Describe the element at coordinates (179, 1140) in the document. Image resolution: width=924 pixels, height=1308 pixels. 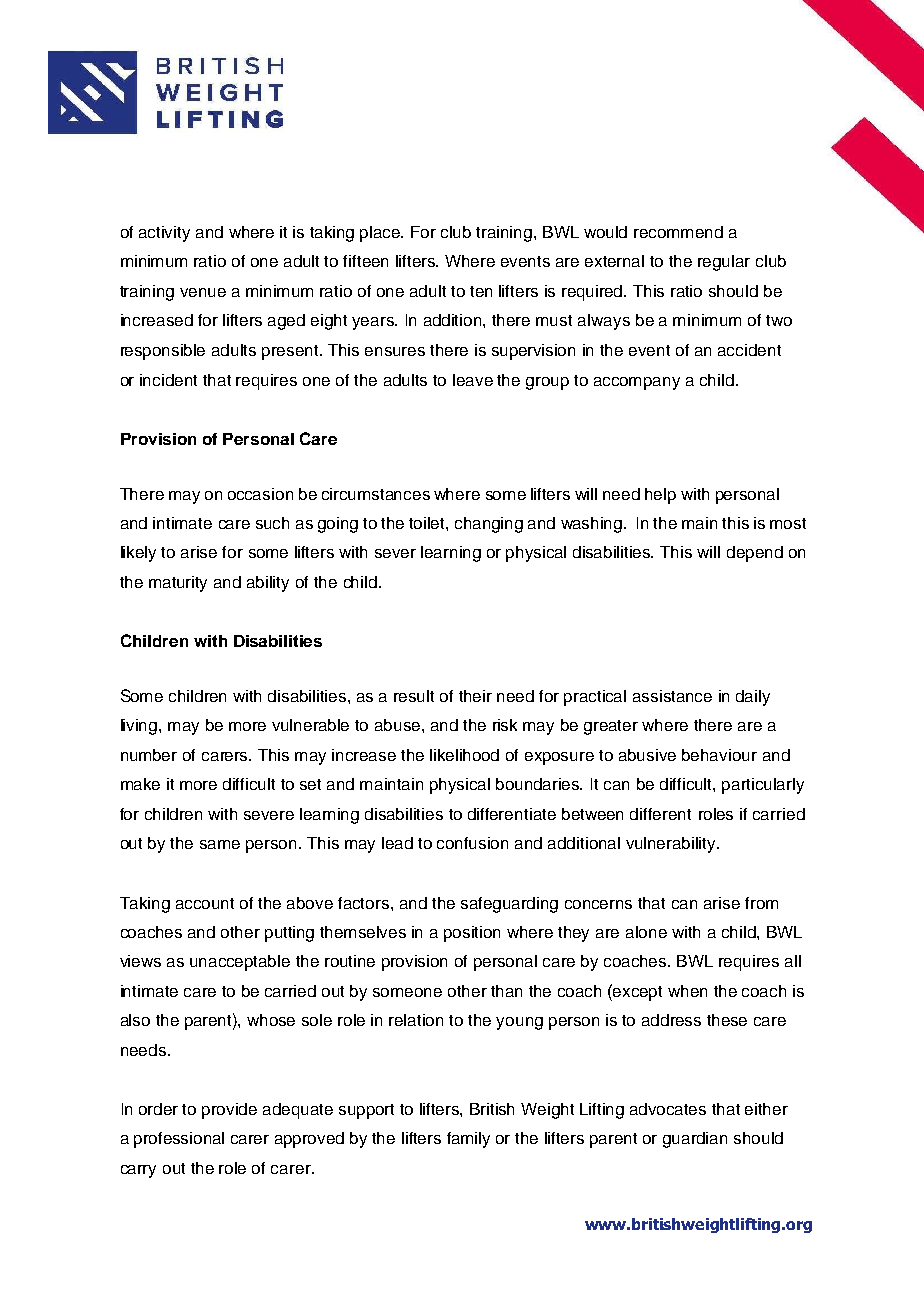
I see `professional` at that location.
